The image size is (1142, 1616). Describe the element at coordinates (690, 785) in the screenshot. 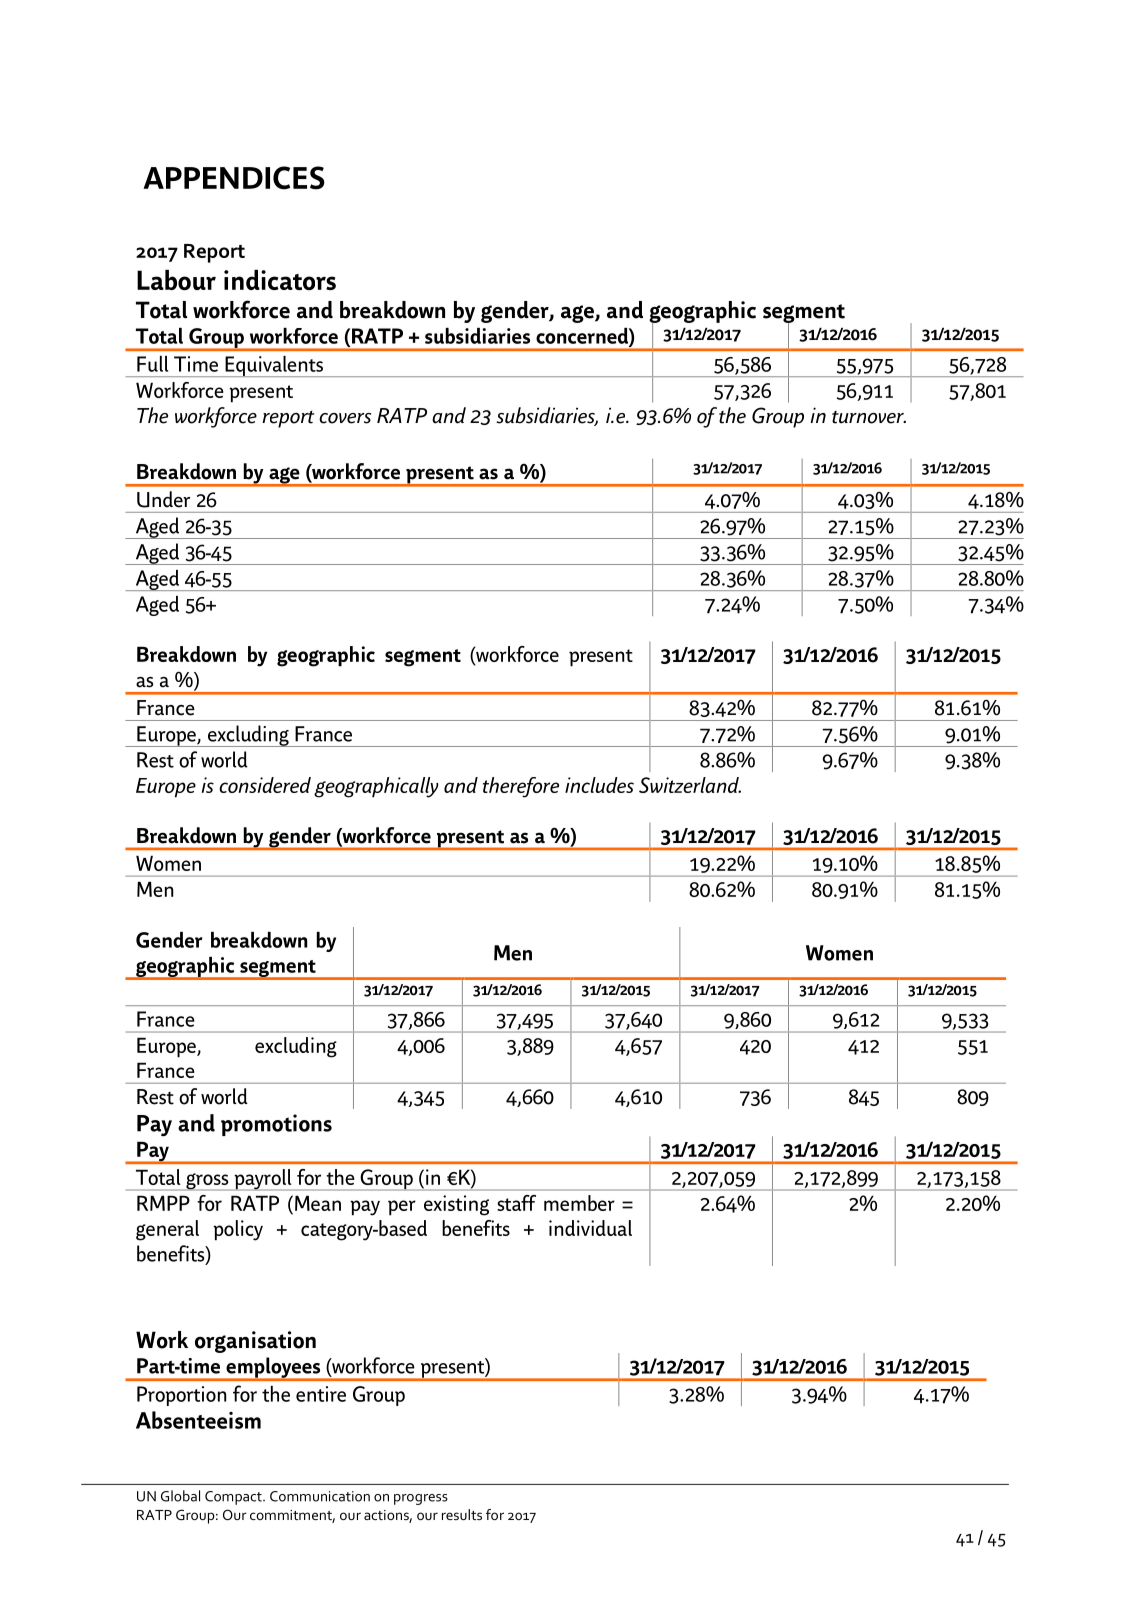

I see `Switzerland` at that location.
